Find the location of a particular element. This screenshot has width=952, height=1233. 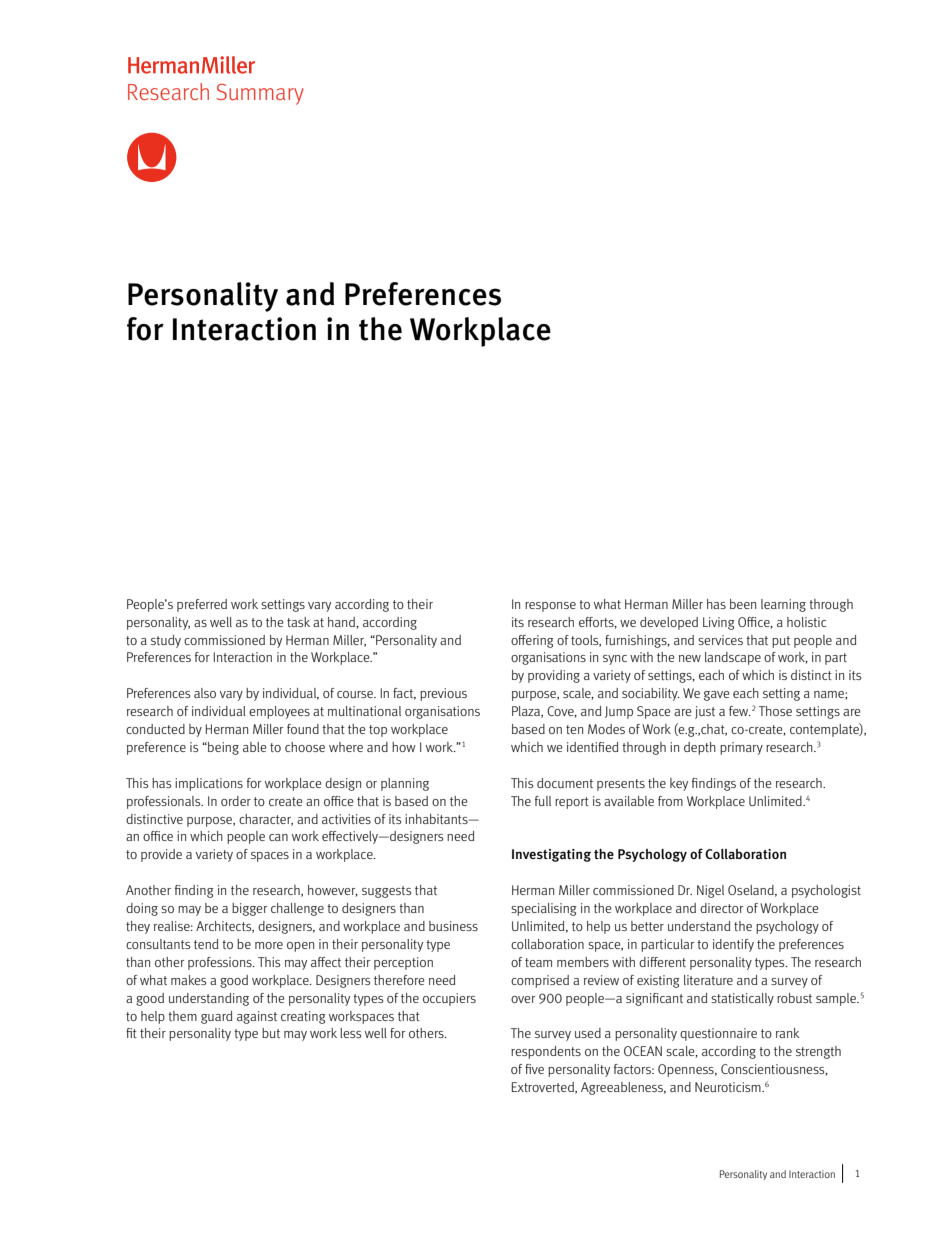

Nigel is located at coordinates (710, 891).
